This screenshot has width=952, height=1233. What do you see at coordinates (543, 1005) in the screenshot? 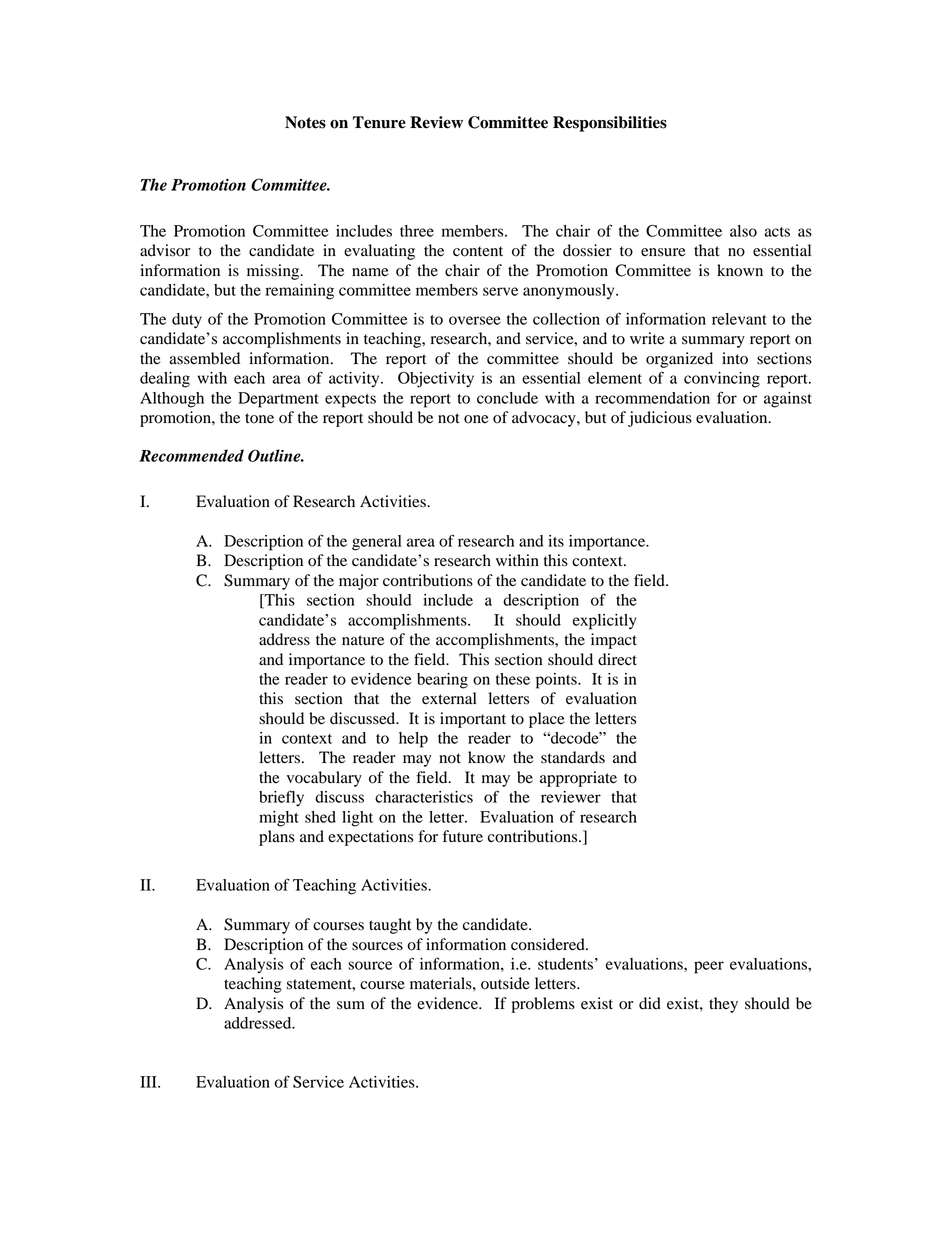
I see `problems` at bounding box center [543, 1005].
